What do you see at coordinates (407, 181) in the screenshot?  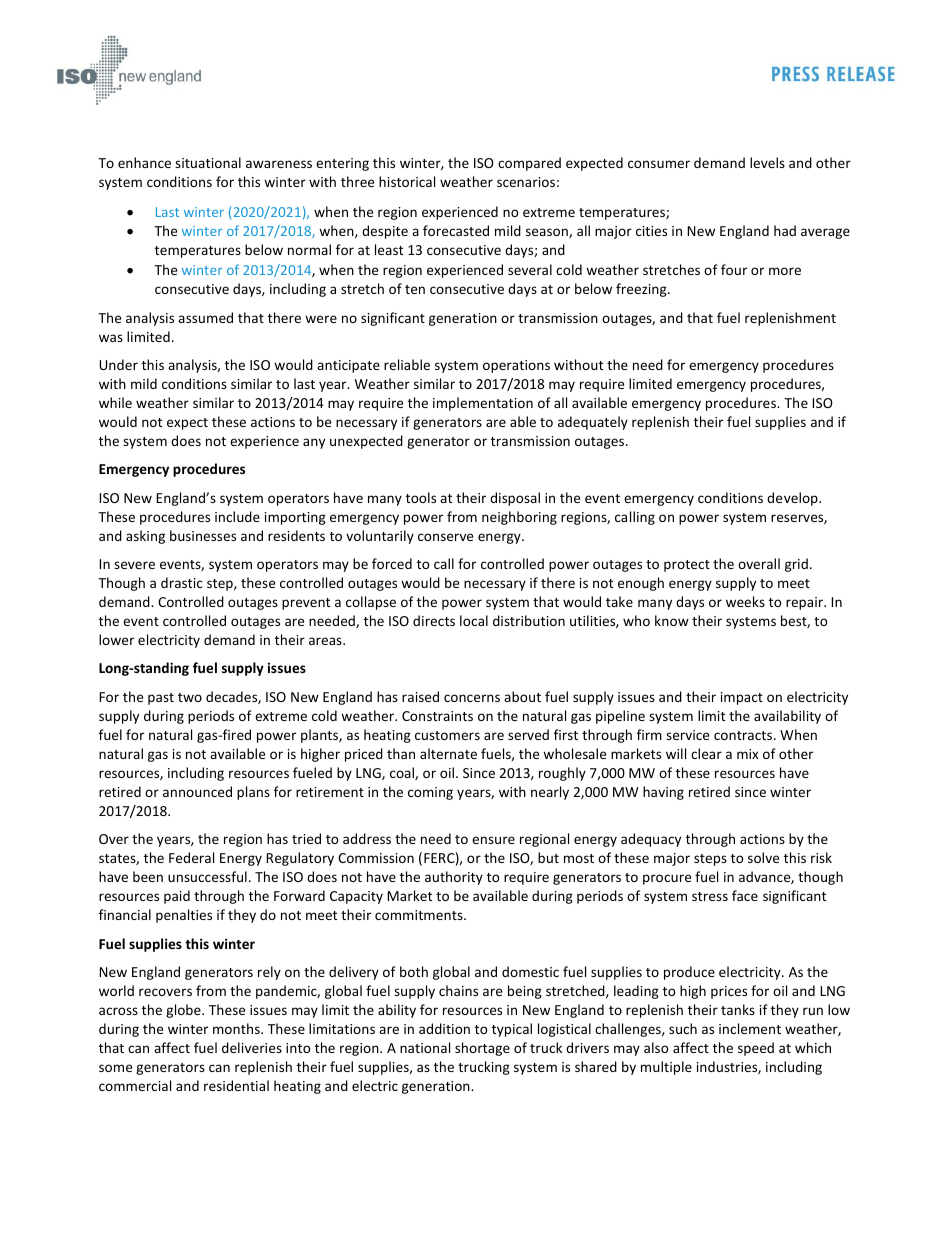 I see `historical` at bounding box center [407, 181].
